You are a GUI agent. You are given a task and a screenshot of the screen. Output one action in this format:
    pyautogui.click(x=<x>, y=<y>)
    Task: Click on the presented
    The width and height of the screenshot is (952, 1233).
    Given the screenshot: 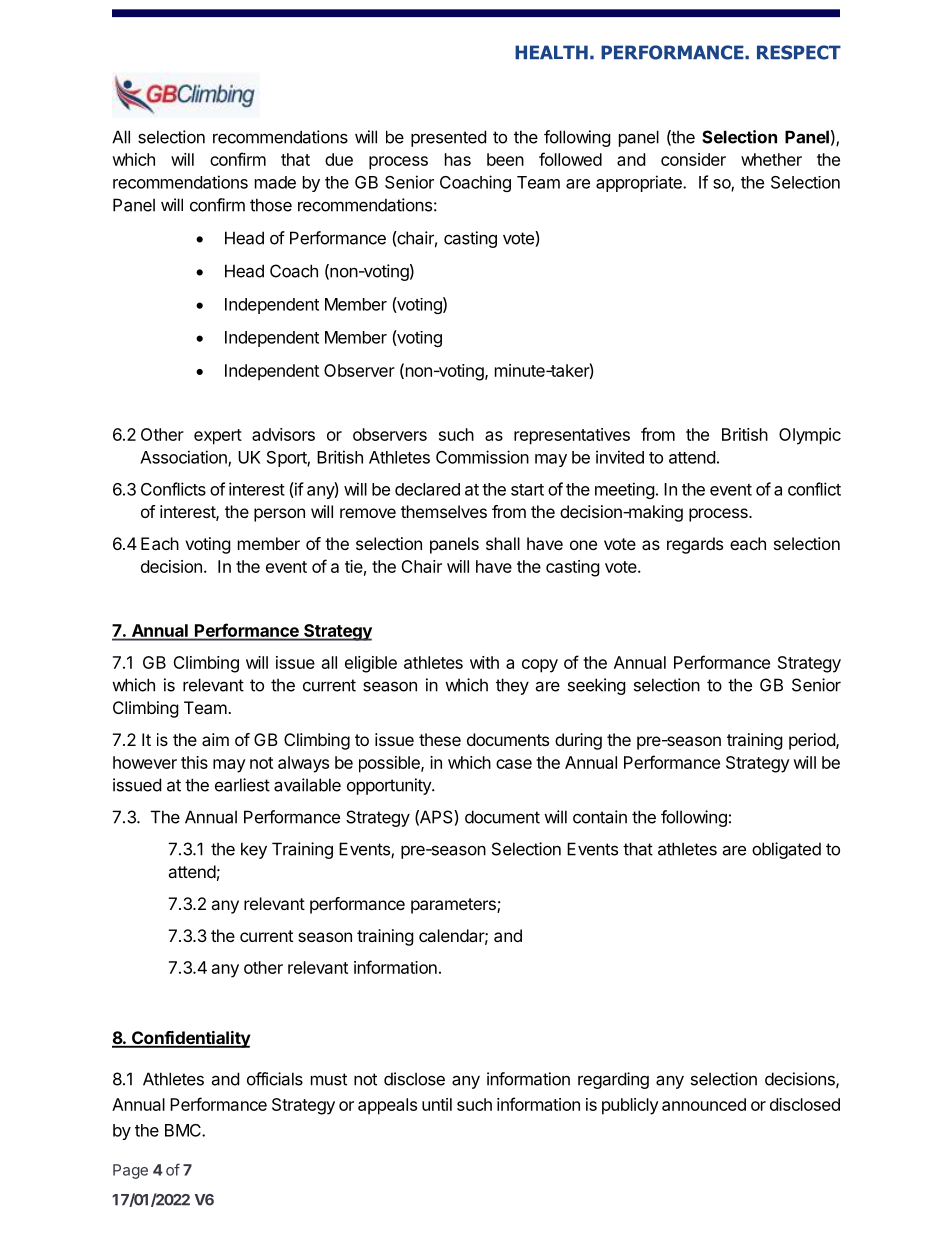 What is the action you would take?
    pyautogui.click(x=448, y=138)
